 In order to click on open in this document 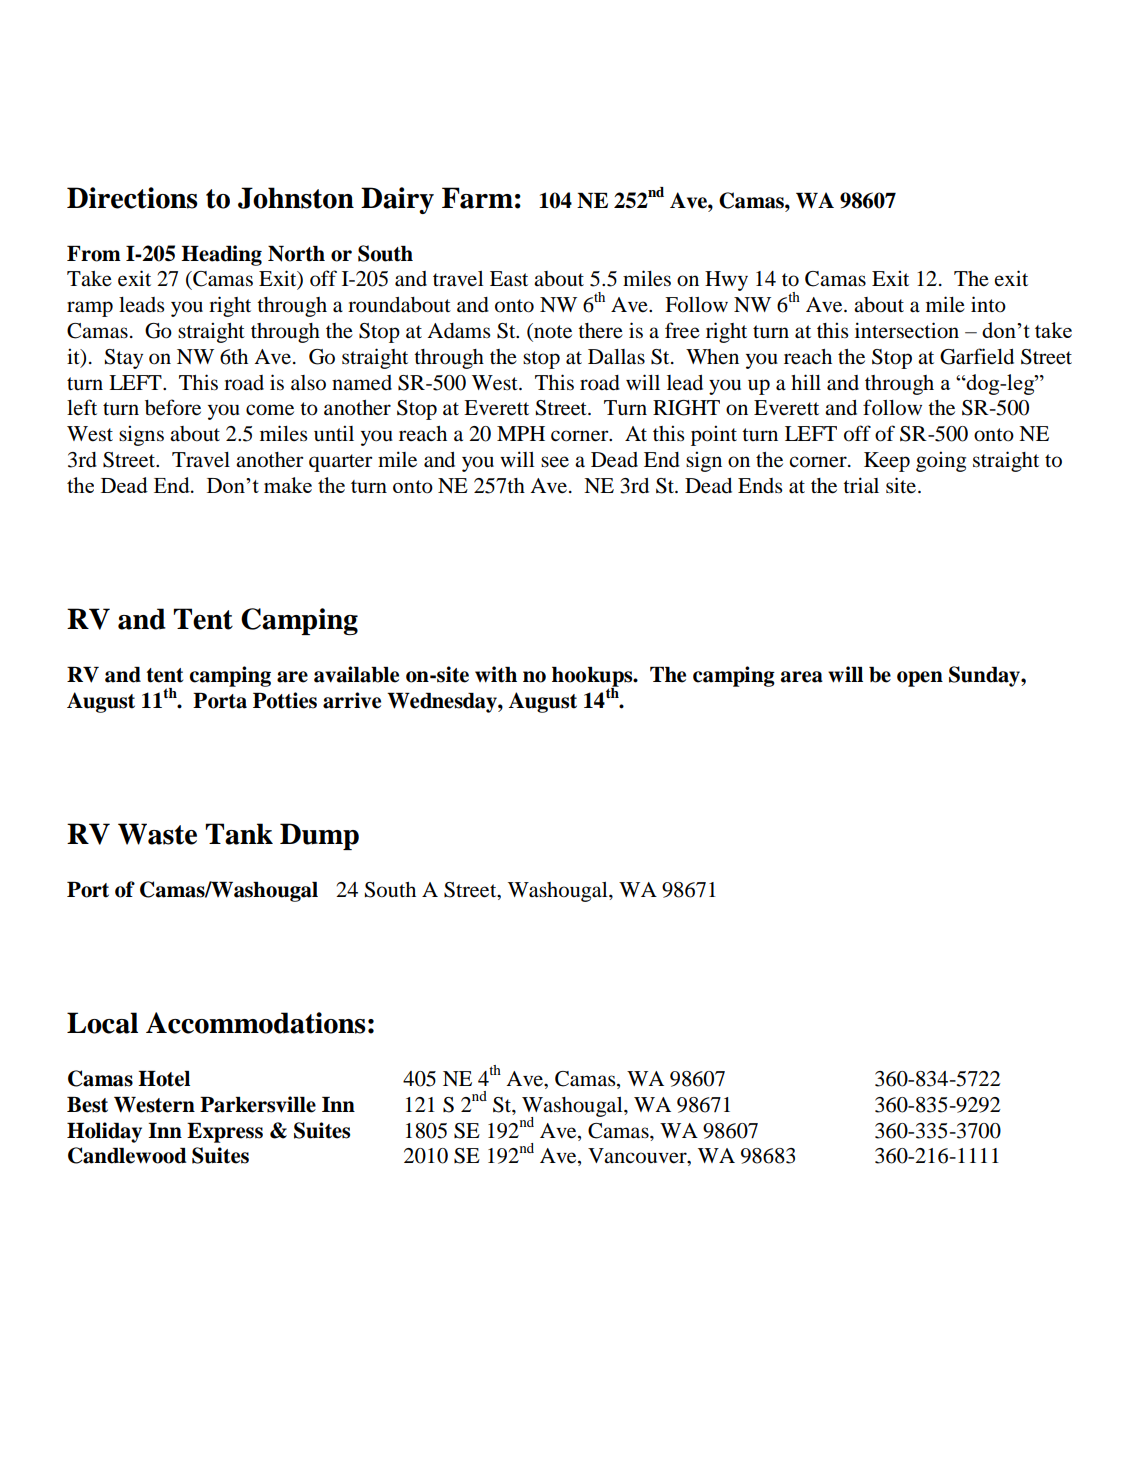, I will do `click(920, 679)`.
